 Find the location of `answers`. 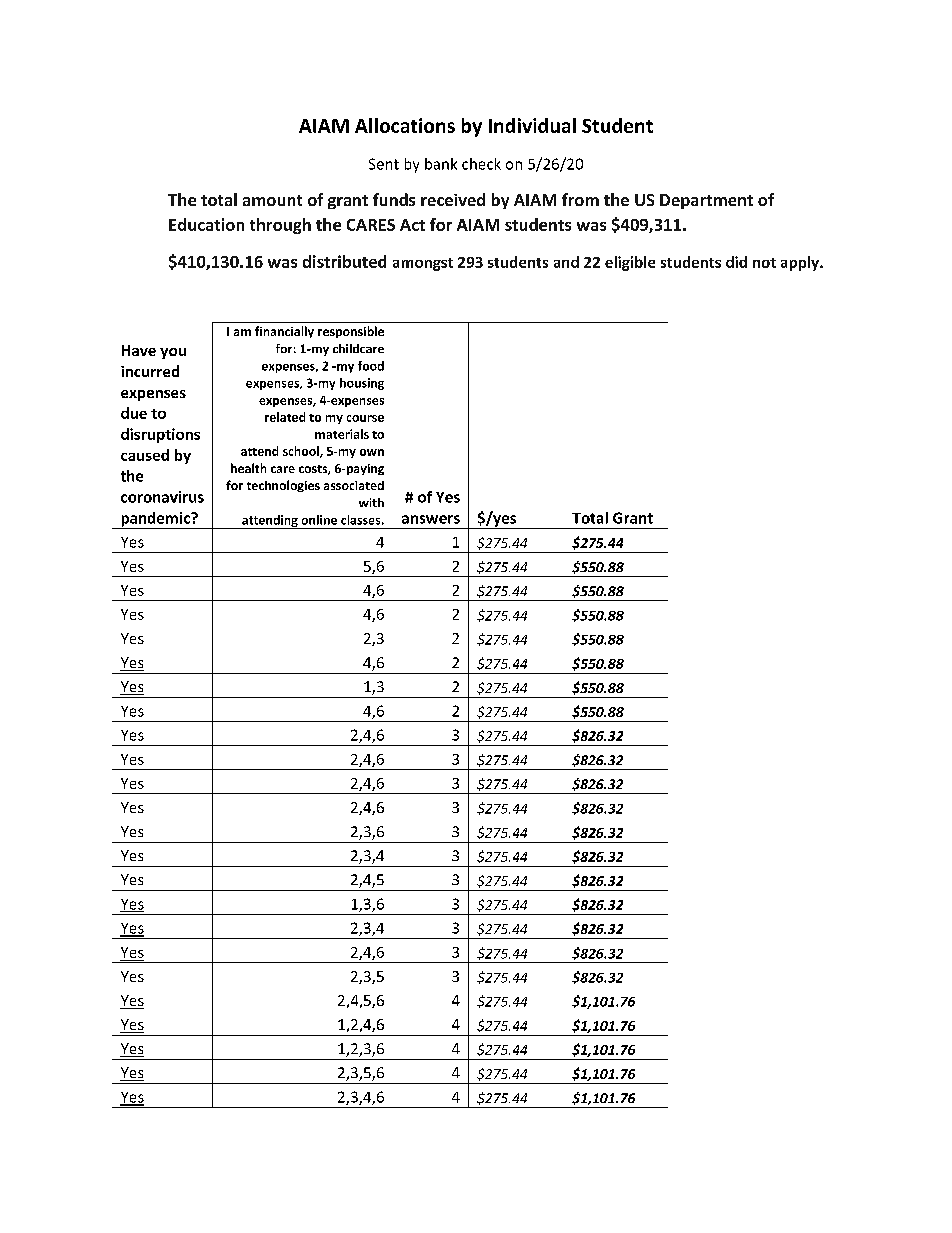

answers is located at coordinates (431, 519).
